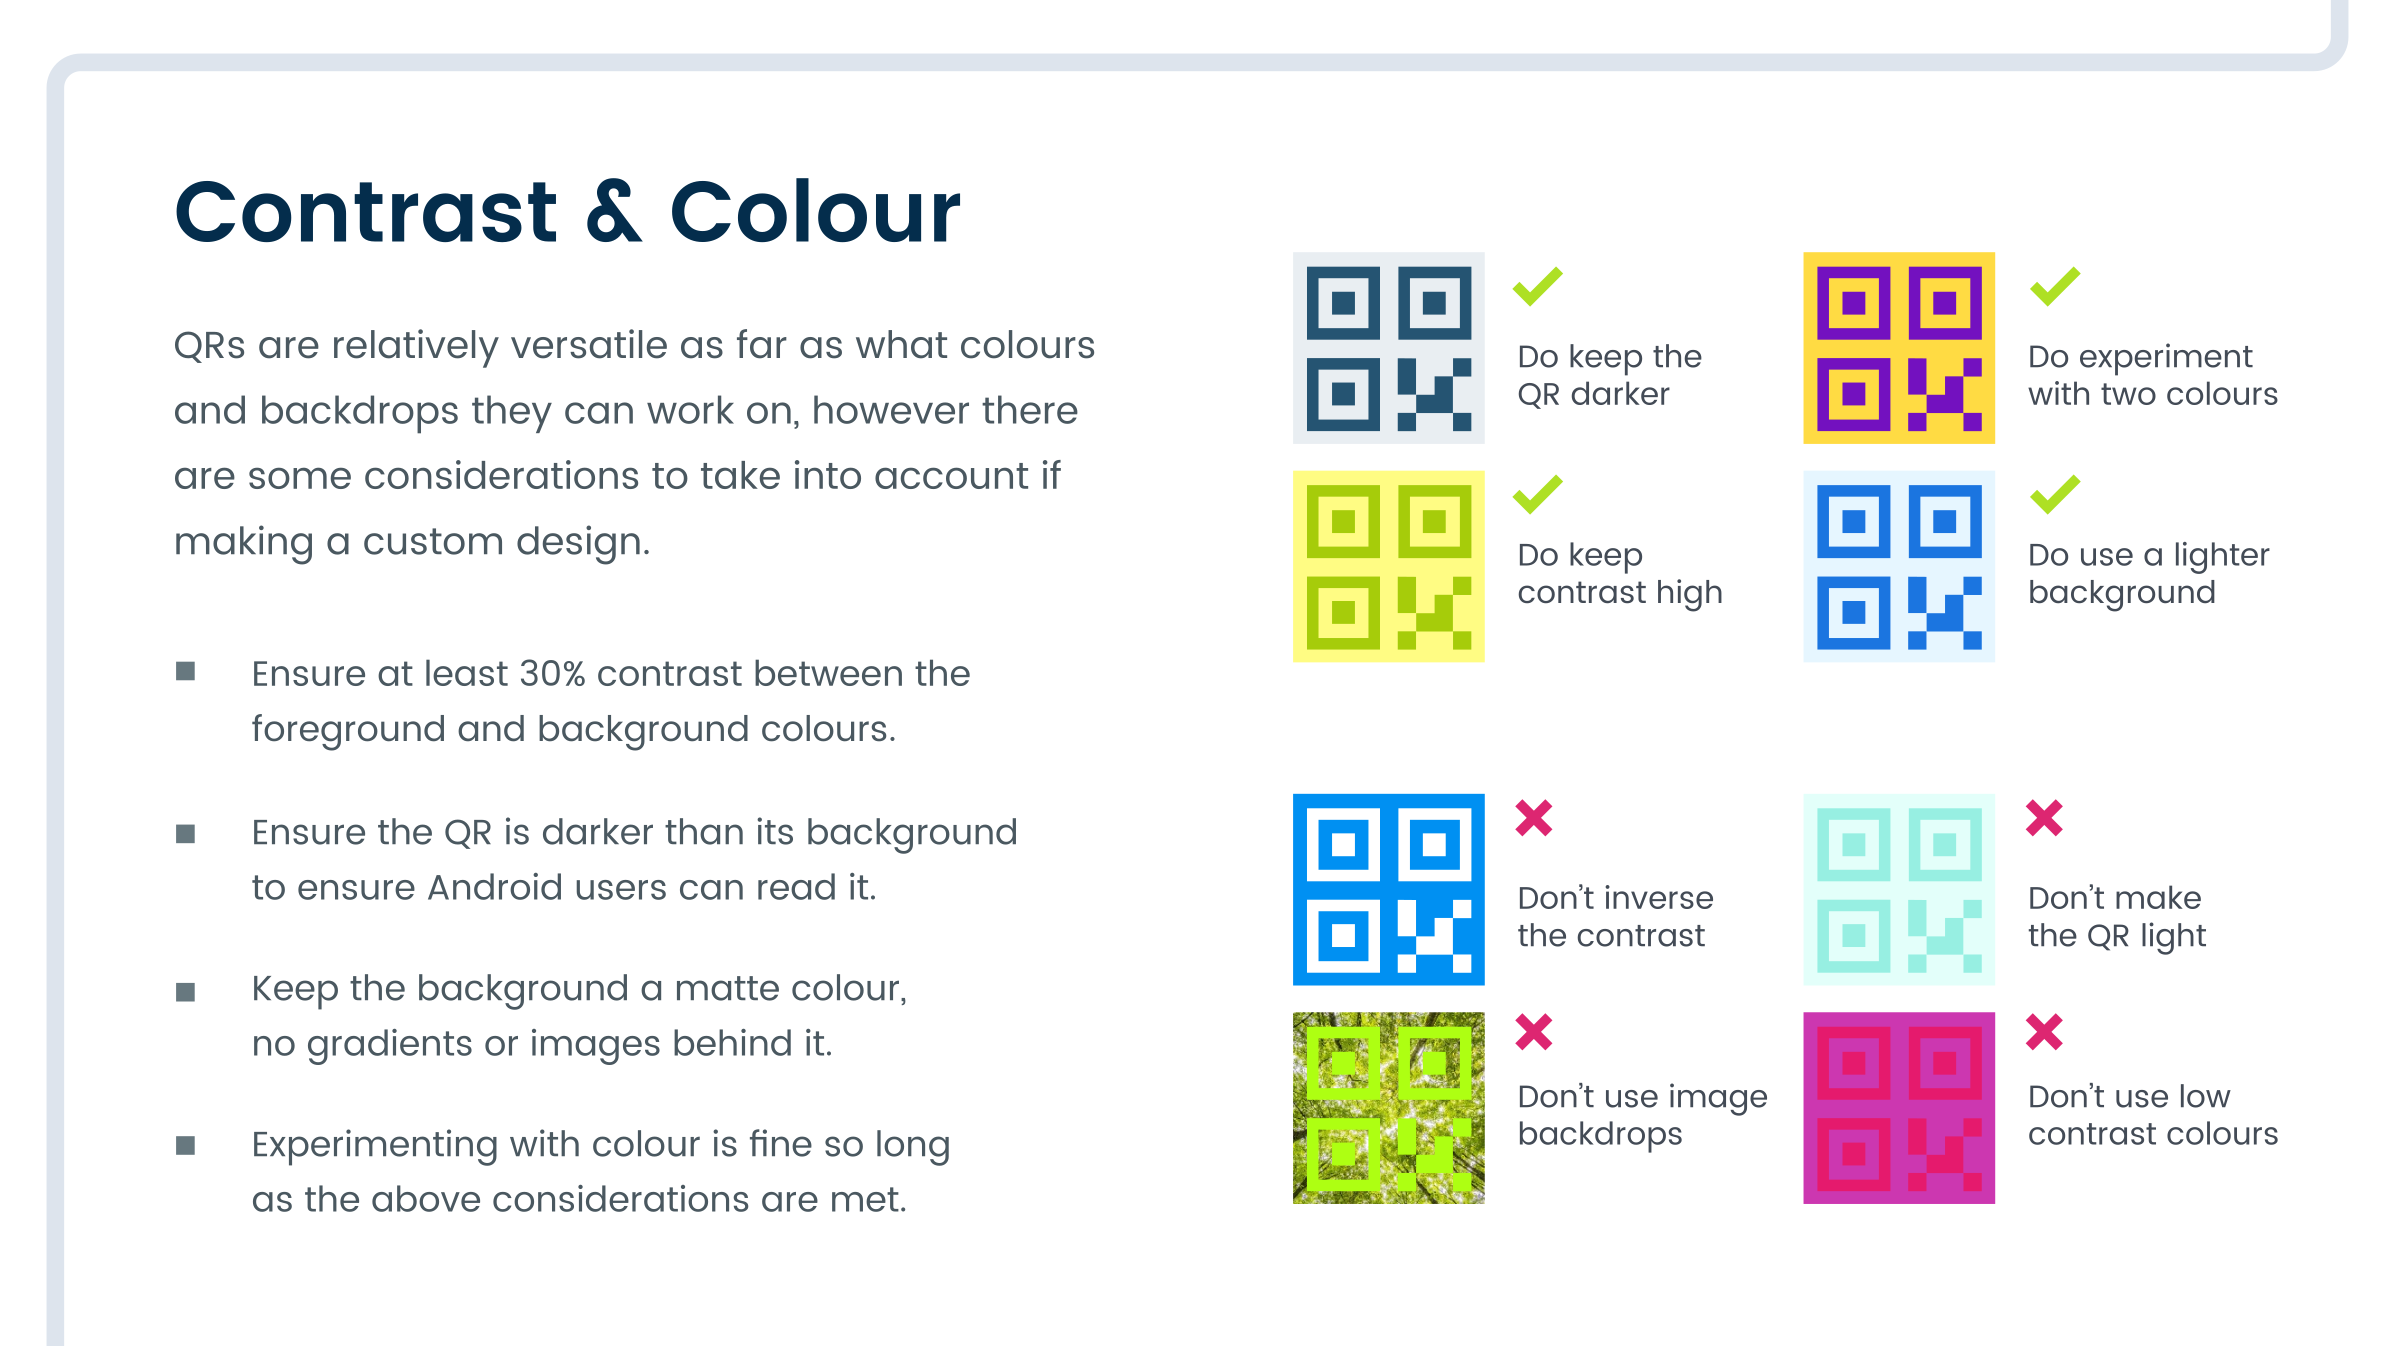 This screenshot has width=2395, height=1346. What do you see at coordinates (426, 1198) in the screenshot?
I see `above` at bounding box center [426, 1198].
